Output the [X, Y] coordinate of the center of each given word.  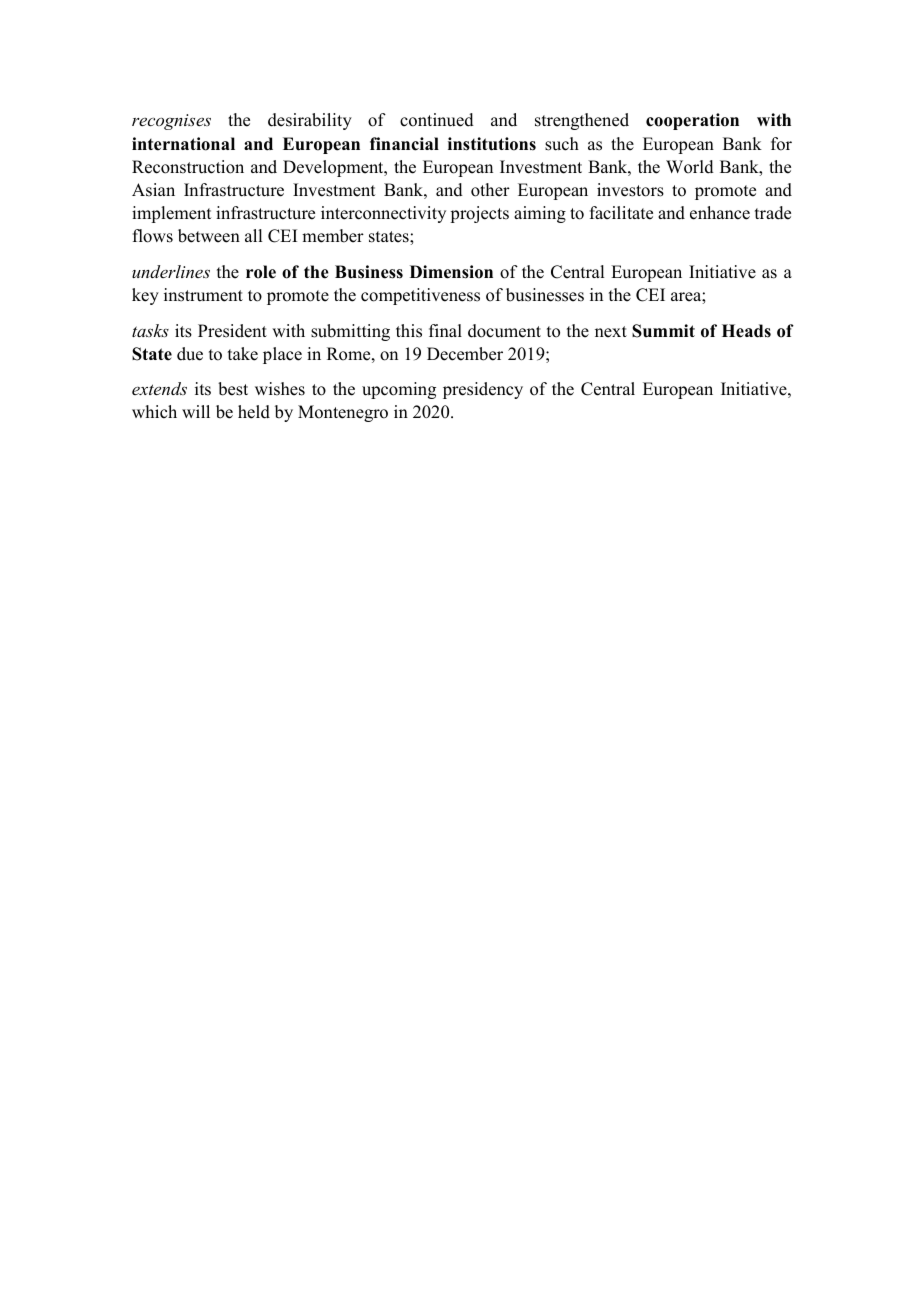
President [232, 331]
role [261, 272]
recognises [171, 122]
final [445, 330]
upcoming [399, 390]
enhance [720, 213]
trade [773, 213]
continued [437, 120]
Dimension [451, 272]
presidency [483, 390]
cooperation [692, 121]
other [490, 190]
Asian [153, 190]
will [196, 411]
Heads [746, 331]
